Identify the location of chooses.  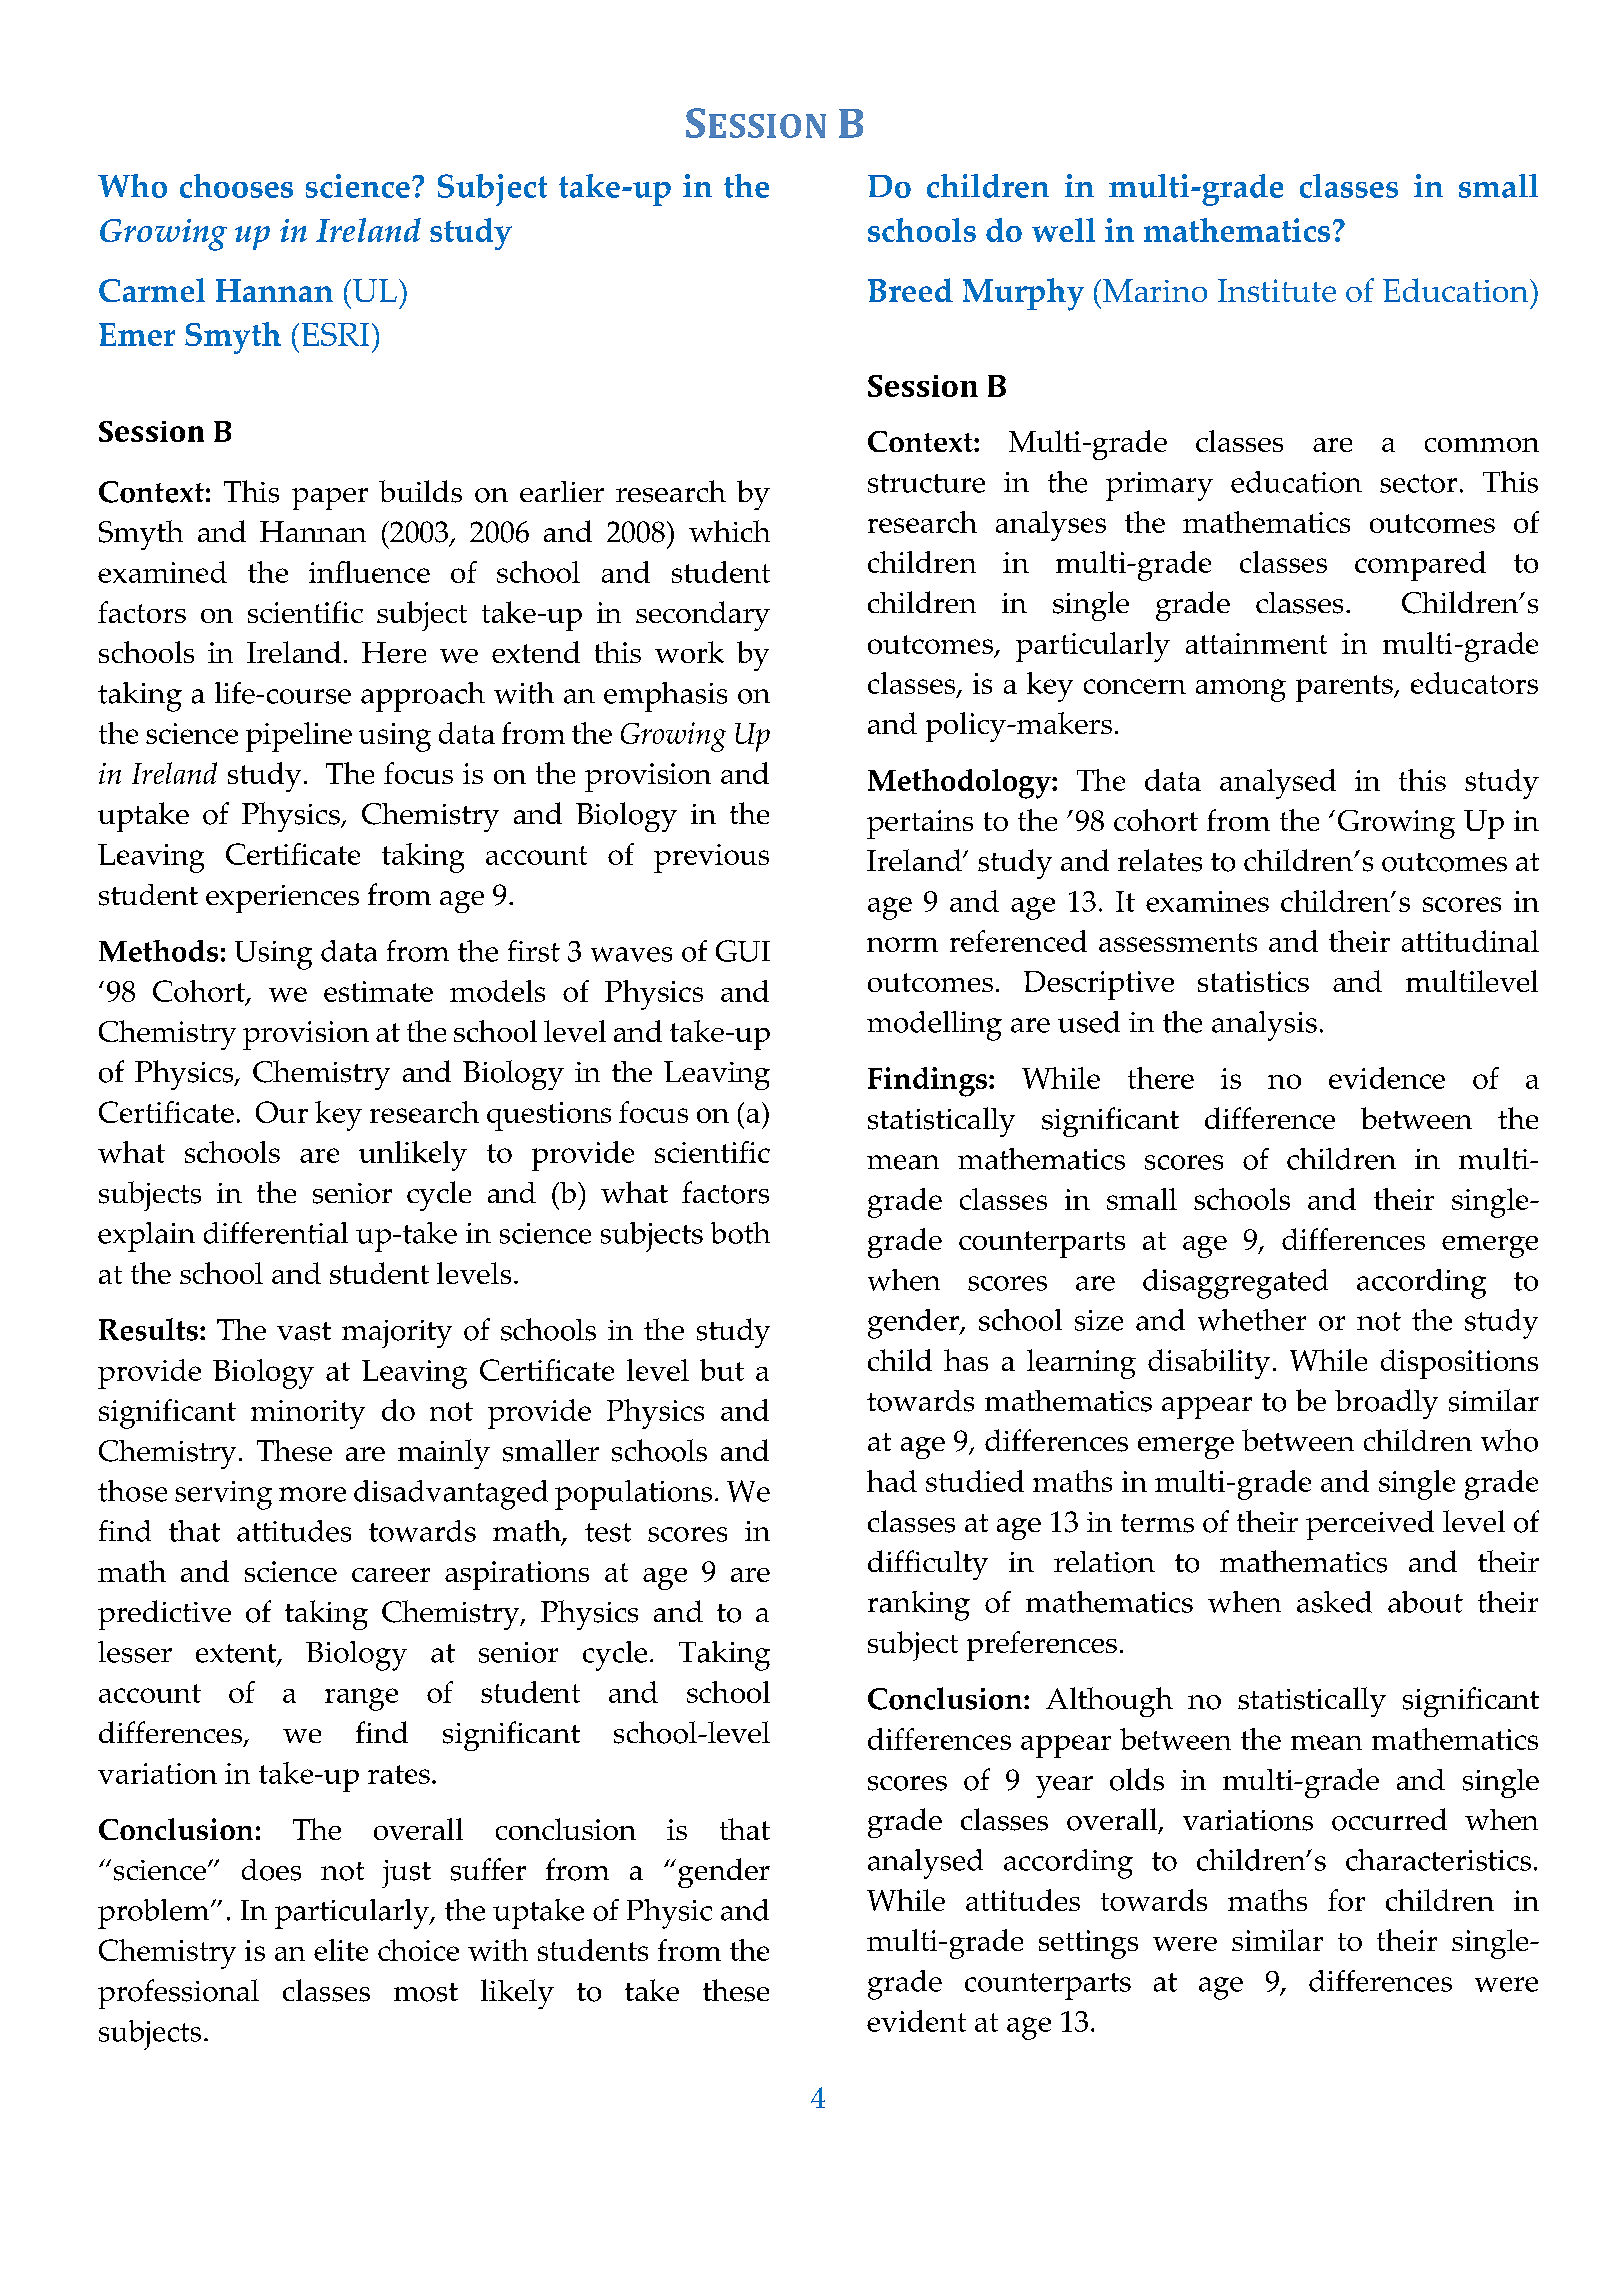
(236, 186).
